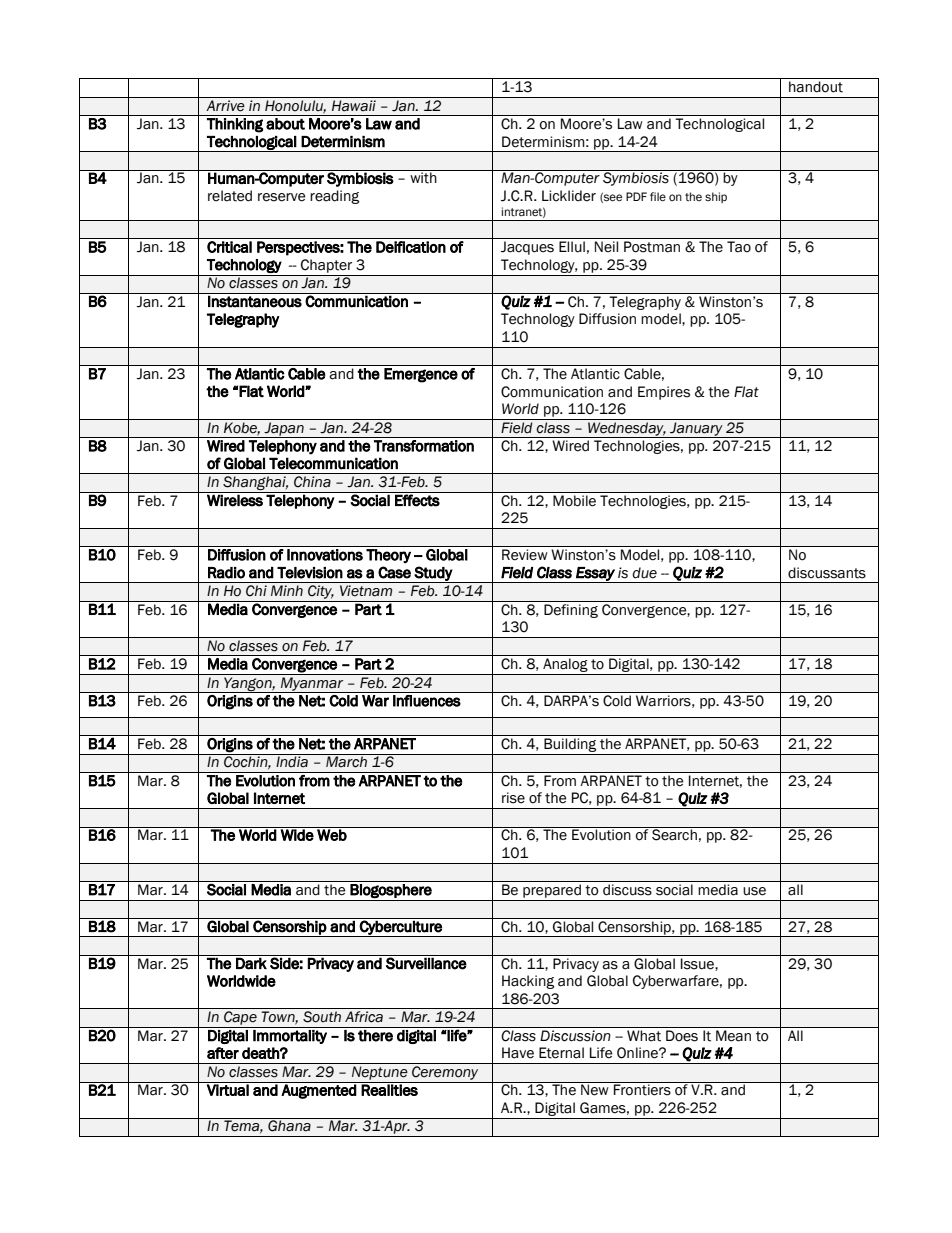  What do you see at coordinates (816, 87) in the screenshot?
I see `handout` at bounding box center [816, 87].
